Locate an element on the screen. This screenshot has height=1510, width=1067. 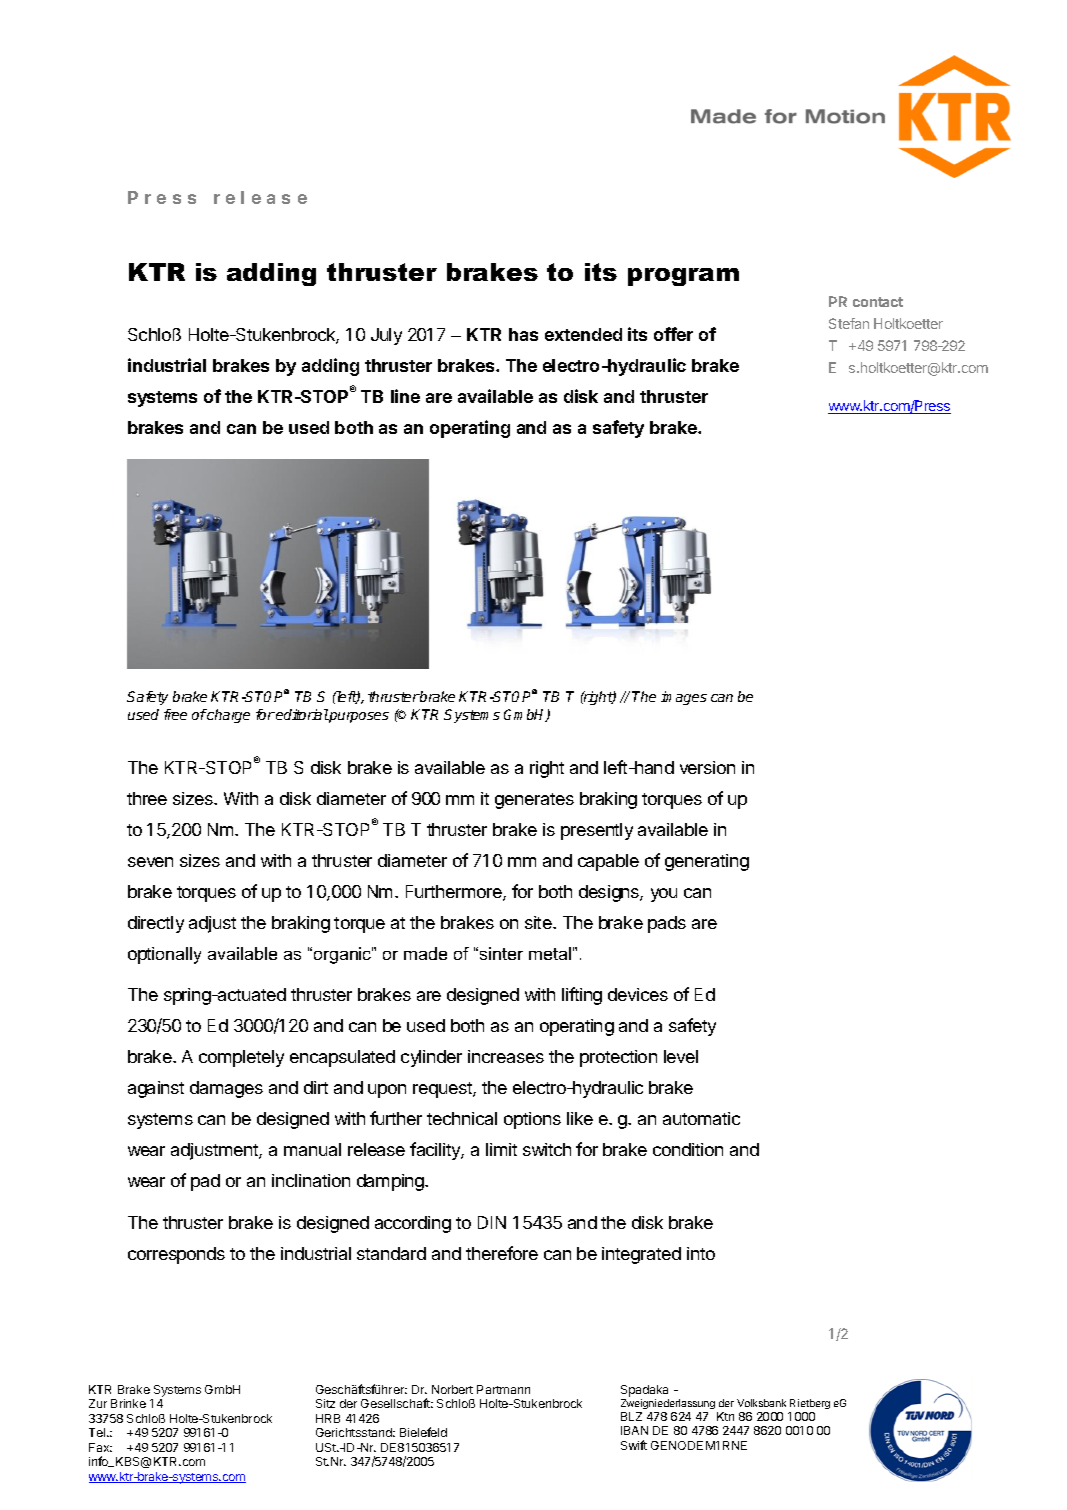
IBAN is located at coordinates (634, 1430).
